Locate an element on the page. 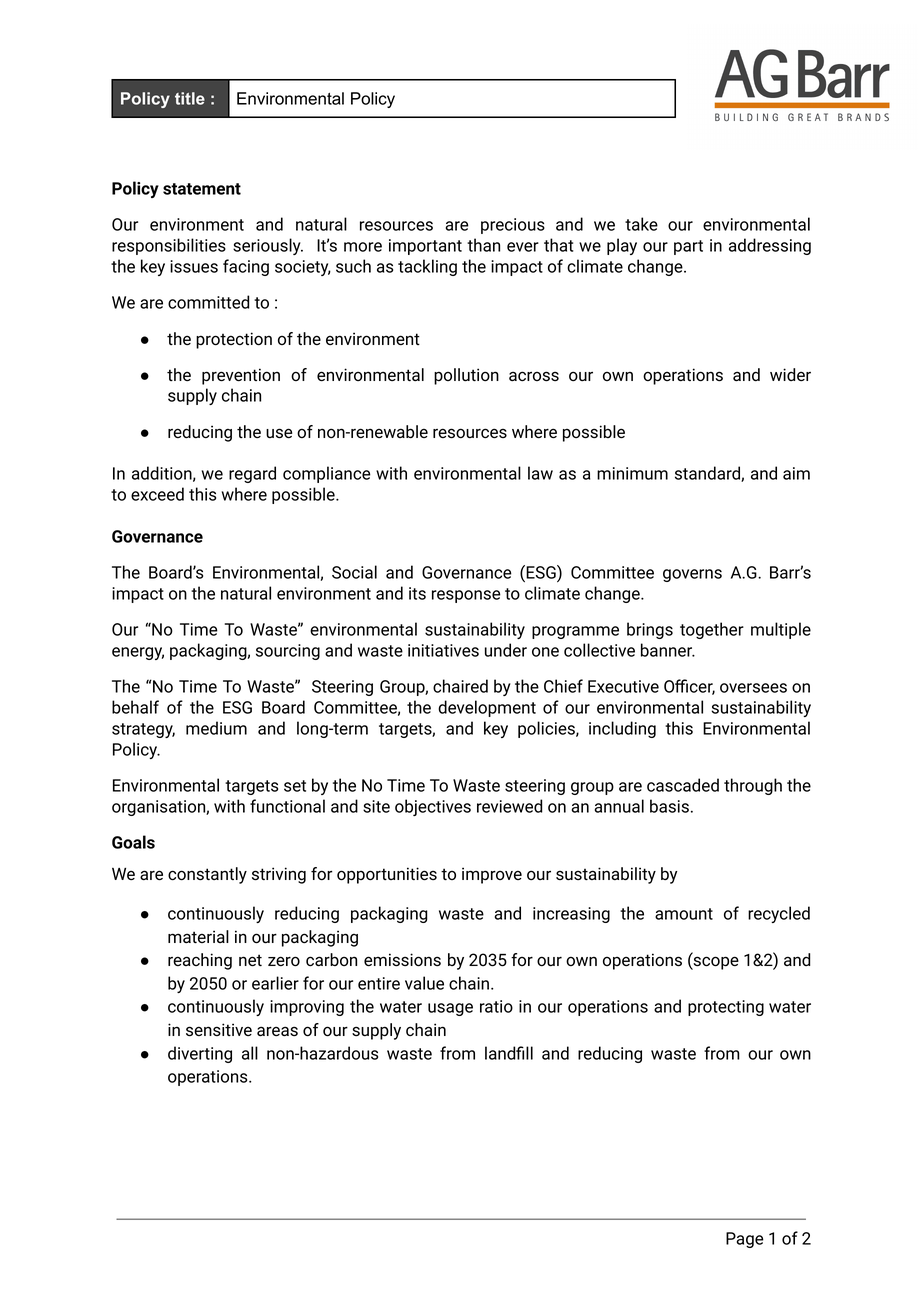 This image has width=924, height=1307. pollution is located at coordinates (466, 376).
